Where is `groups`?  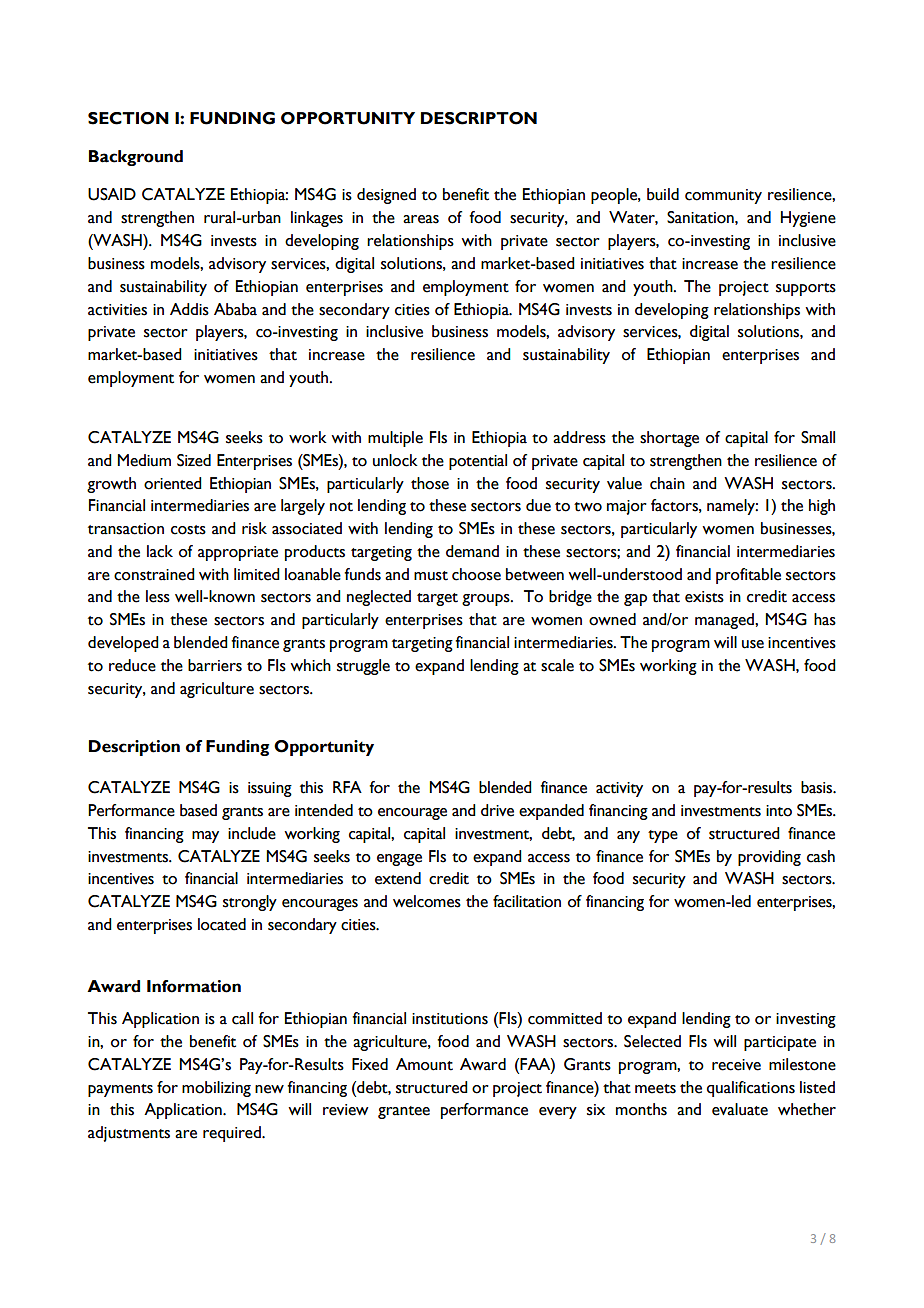 groups is located at coordinates (487, 600).
